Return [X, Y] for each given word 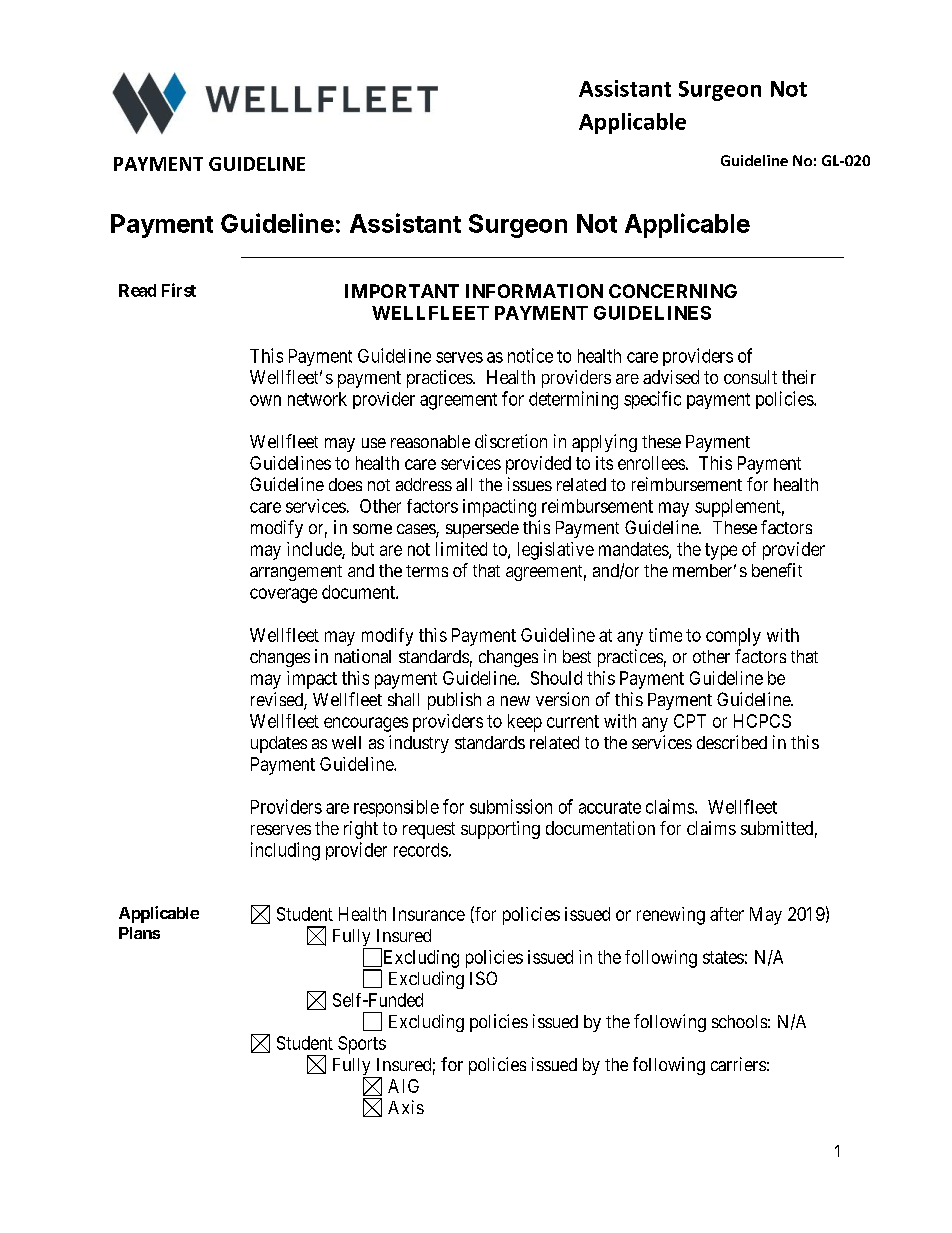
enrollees [651, 463]
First [179, 290]
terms [427, 571]
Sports [362, 1045]
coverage [283, 595]
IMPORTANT [402, 291]
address [424, 484]
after [727, 914]
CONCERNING [673, 291]
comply [733, 637]
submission [511, 806]
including [285, 851]
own [265, 400]
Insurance [429, 914]
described [732, 742]
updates [279, 744]
